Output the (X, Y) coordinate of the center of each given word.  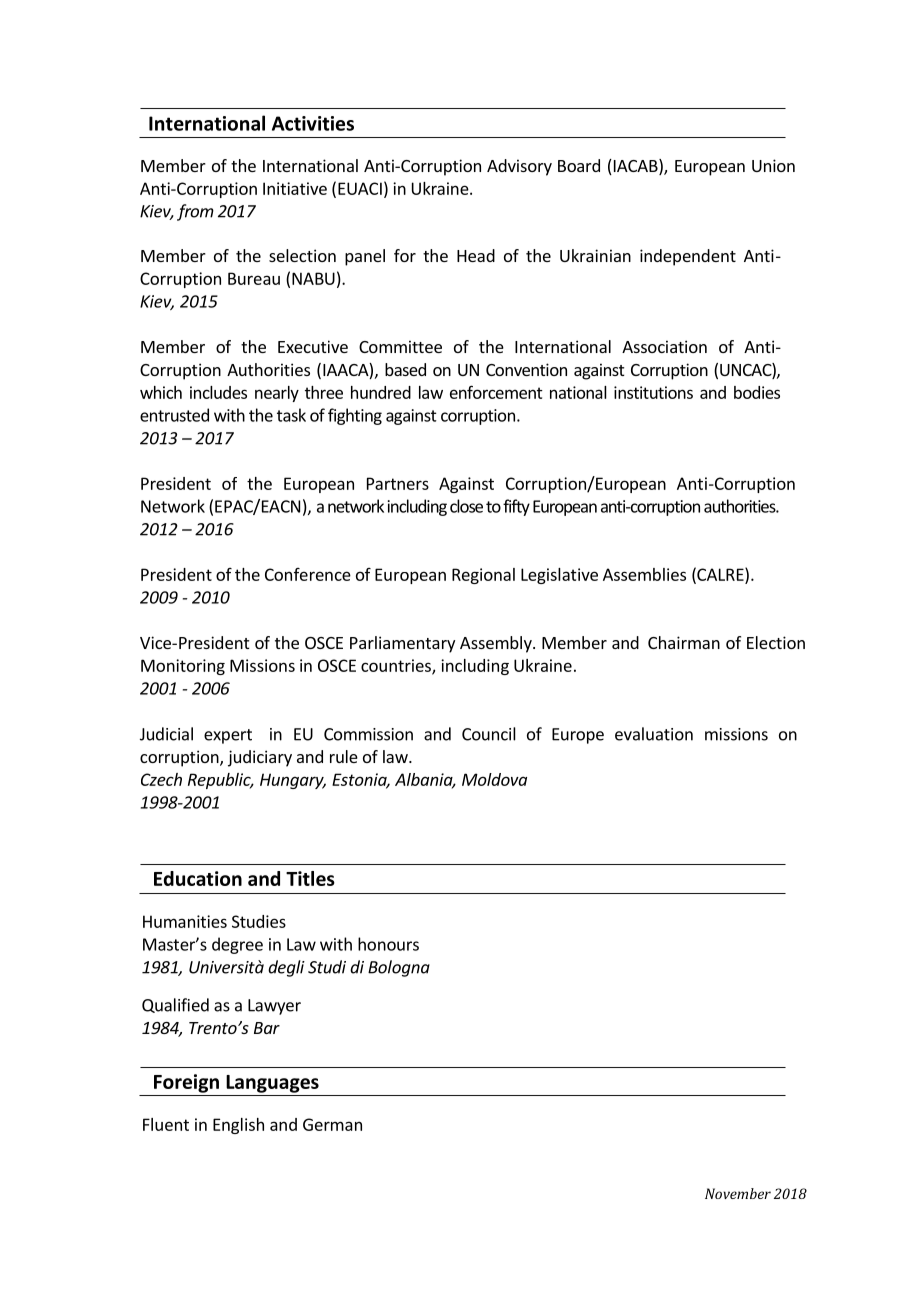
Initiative (295, 188)
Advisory (519, 167)
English (238, 1126)
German (332, 1124)
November (738, 1193)
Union (773, 165)
